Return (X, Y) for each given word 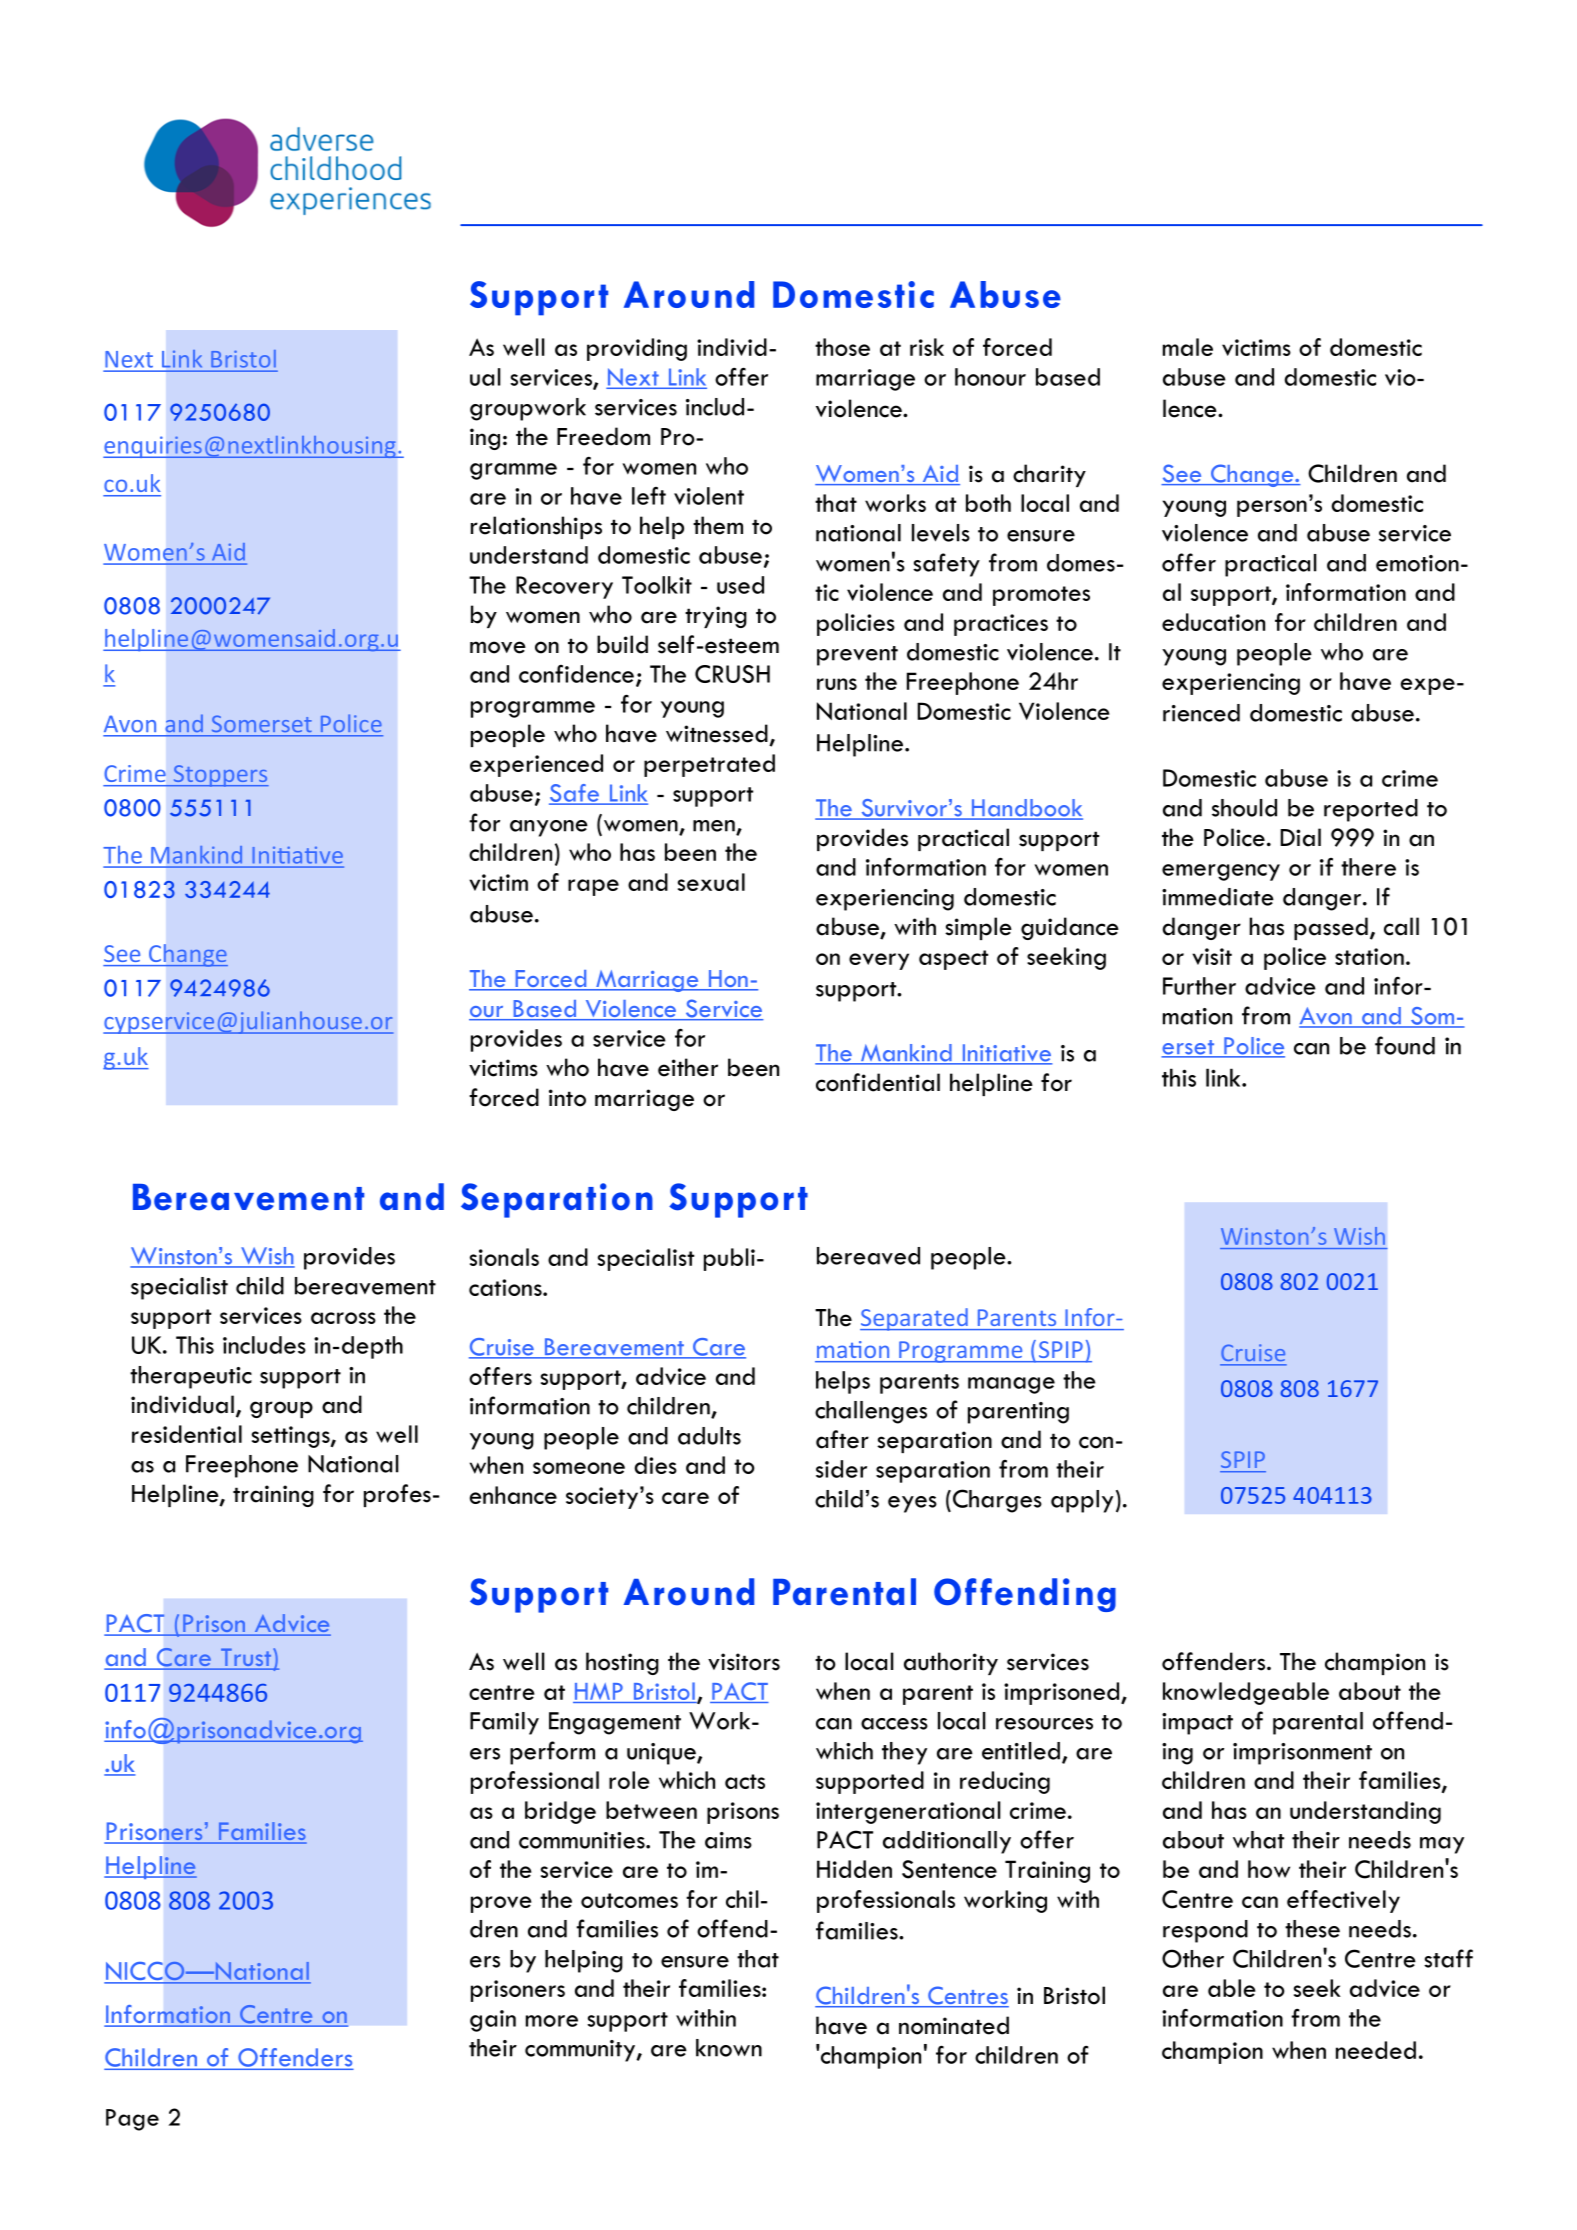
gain (493, 2021)
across (343, 1318)
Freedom (603, 436)
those (842, 347)
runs (837, 684)
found (1405, 1045)
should (1244, 808)
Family (504, 1723)
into (567, 1098)
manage (1011, 1385)
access (894, 1724)
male (1188, 347)
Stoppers (220, 776)
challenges (871, 1412)
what (1258, 1840)
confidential (878, 1082)
